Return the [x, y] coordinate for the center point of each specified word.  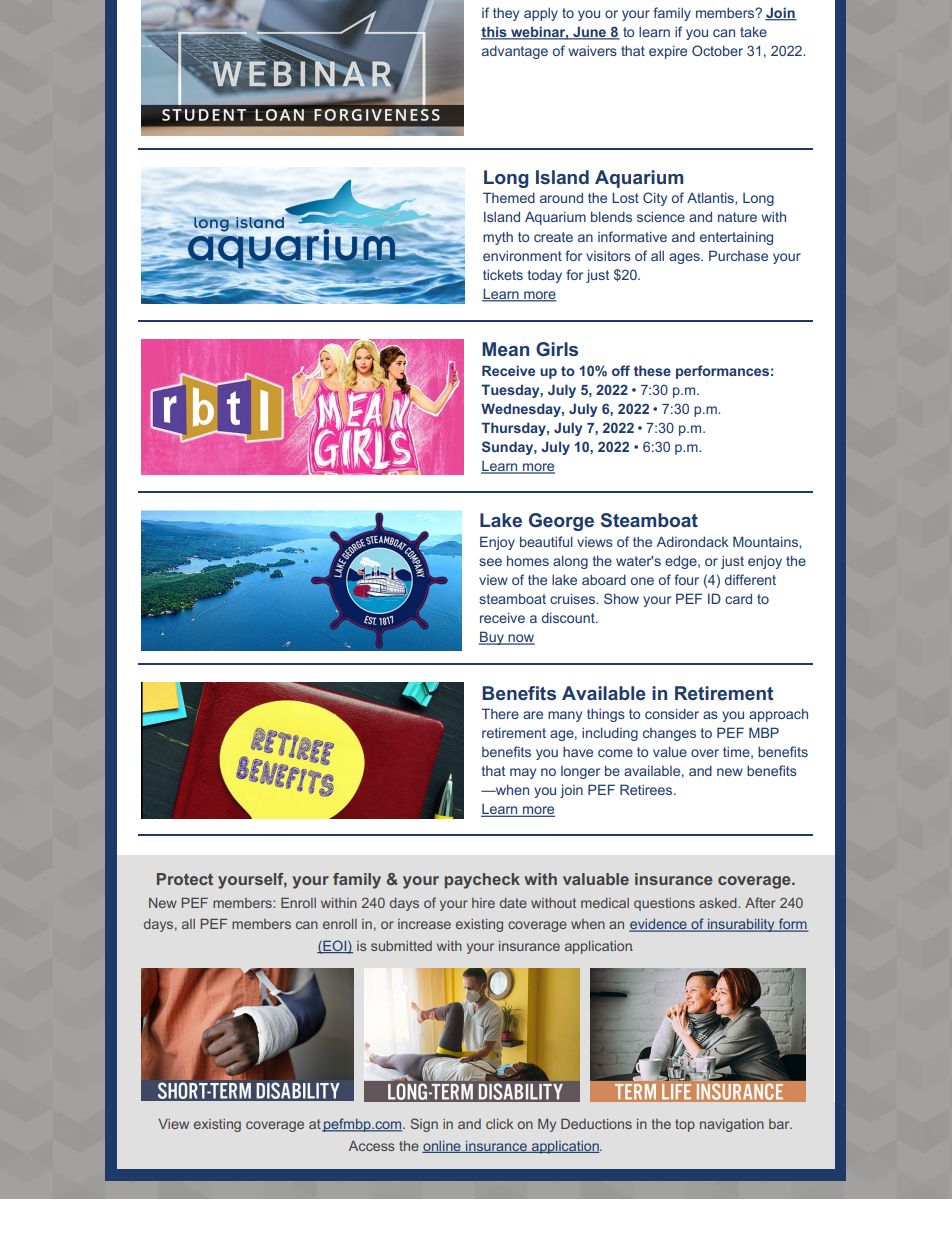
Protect [185, 879]
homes [528, 560]
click [499, 1124]
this [495, 33]
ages [685, 258]
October [717, 50]
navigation [732, 1125]
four [686, 579]
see [490, 562]
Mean [505, 349]
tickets [503, 274]
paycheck [482, 881]
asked [719, 903]
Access [371, 1146]
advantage [515, 52]
